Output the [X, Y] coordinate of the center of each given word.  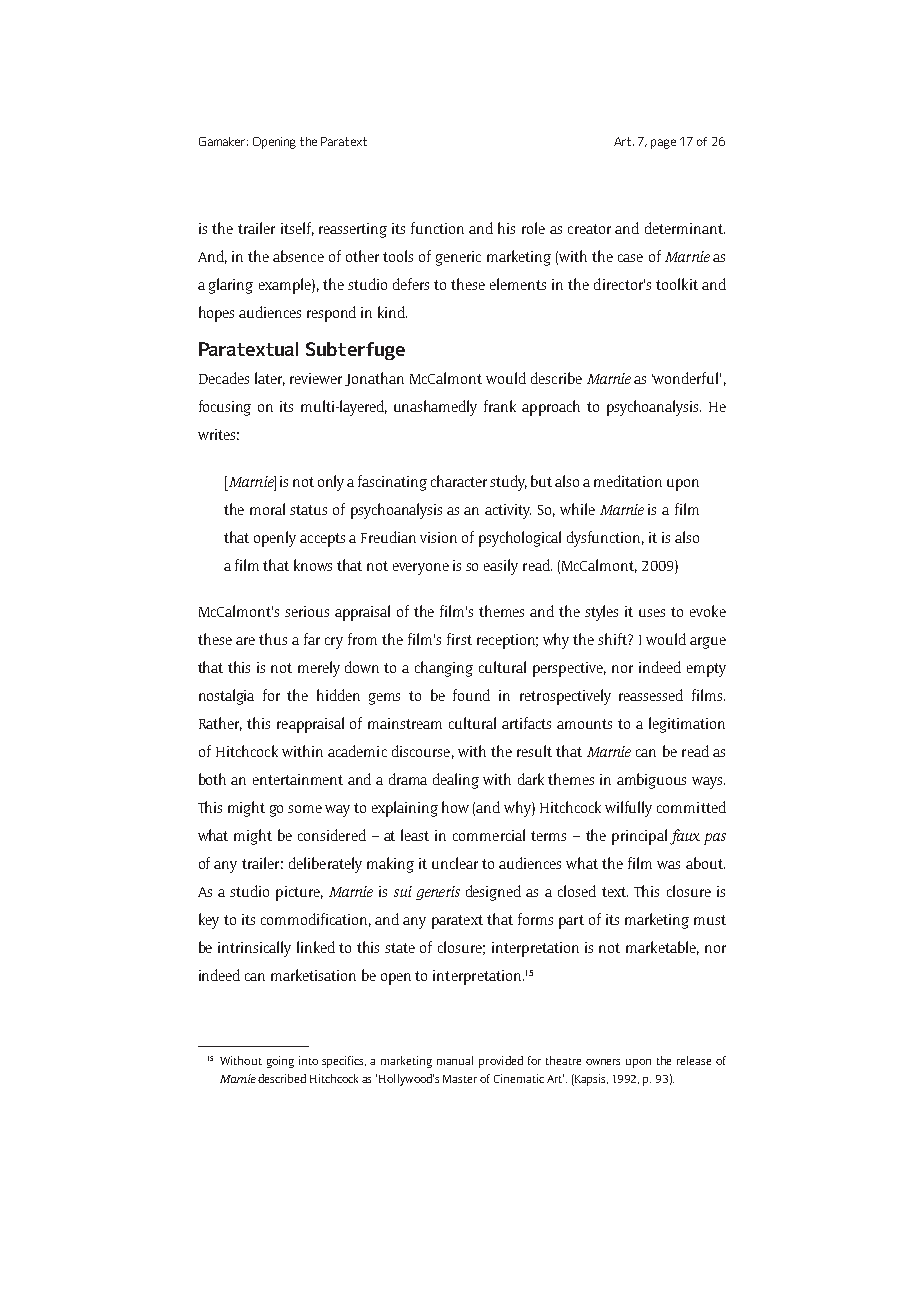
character [461, 481]
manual [455, 1060]
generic [458, 258]
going [280, 1062]
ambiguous [651, 781]
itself [297, 229]
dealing [456, 781]
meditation [628, 481]
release [694, 1060]
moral [267, 509]
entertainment [298, 779]
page [663, 144]
